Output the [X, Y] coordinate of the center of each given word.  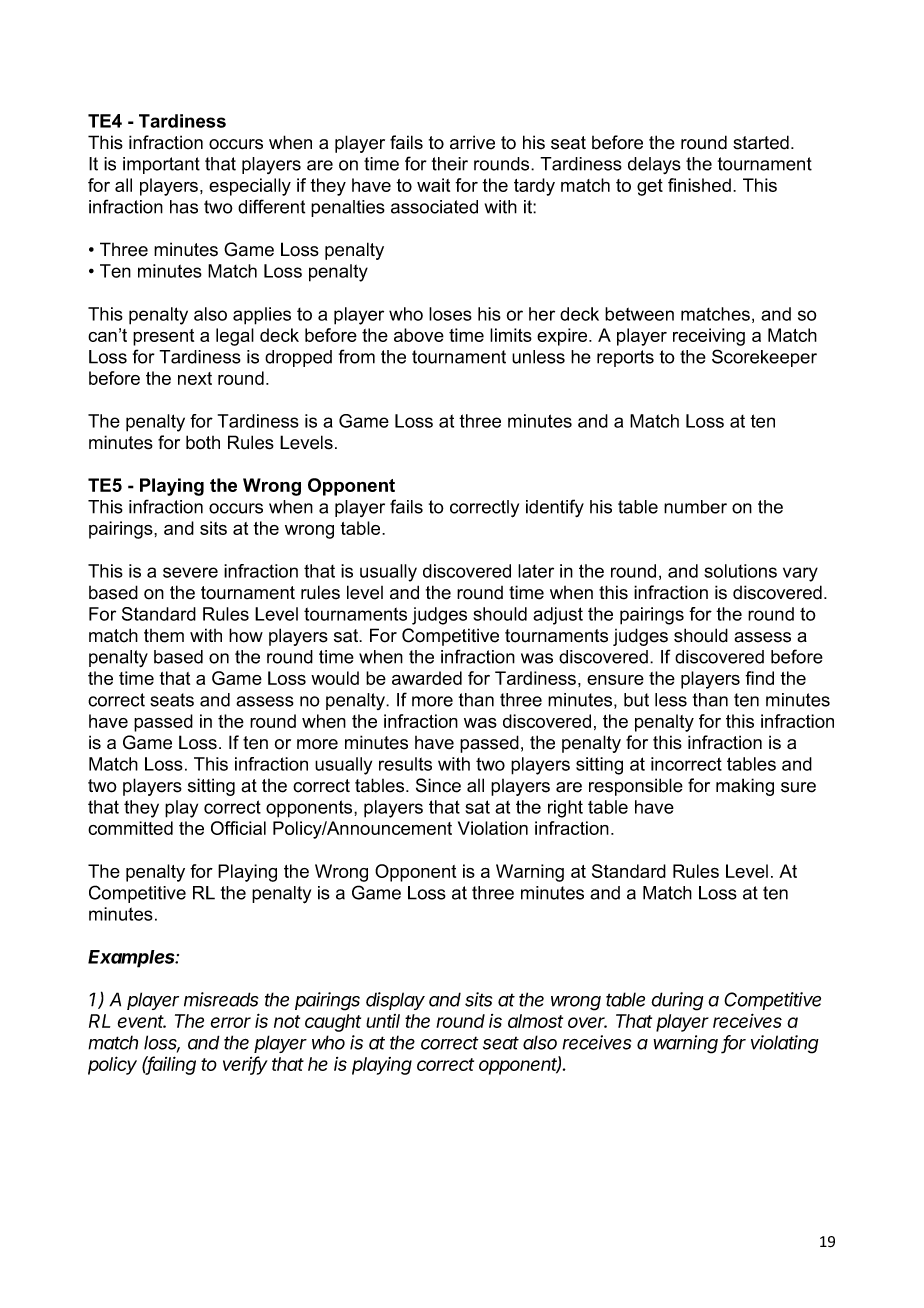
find [759, 678]
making [745, 787]
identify [555, 508]
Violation [493, 828]
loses [450, 314]
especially [250, 187]
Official [238, 828]
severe [190, 572]
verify [245, 1065]
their [450, 164]
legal [235, 337]
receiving [709, 337]
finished [699, 185]
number [695, 507]
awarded [427, 678]
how [246, 635]
